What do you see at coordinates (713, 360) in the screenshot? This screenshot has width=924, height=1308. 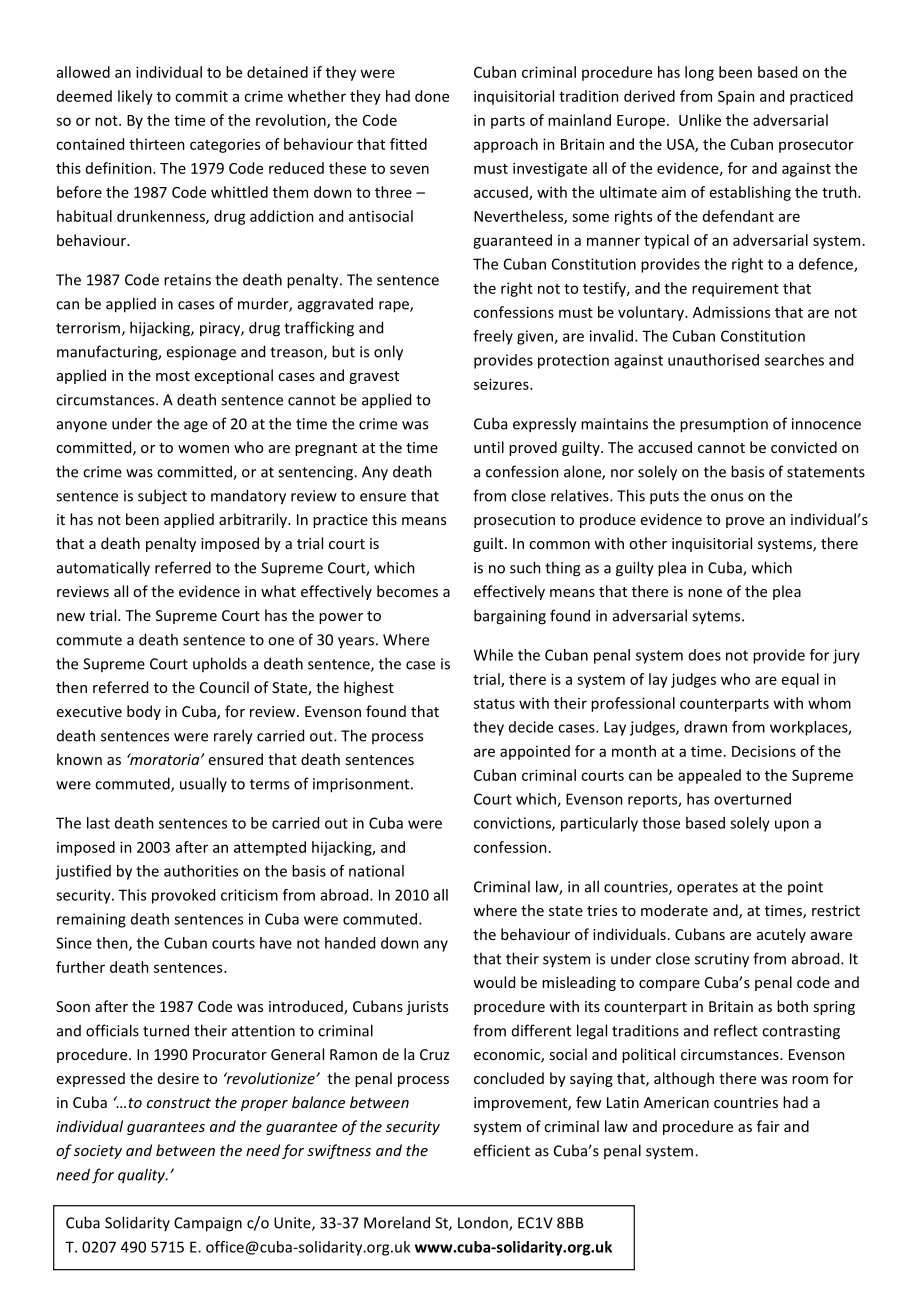 I see `unauthorised` at bounding box center [713, 360].
